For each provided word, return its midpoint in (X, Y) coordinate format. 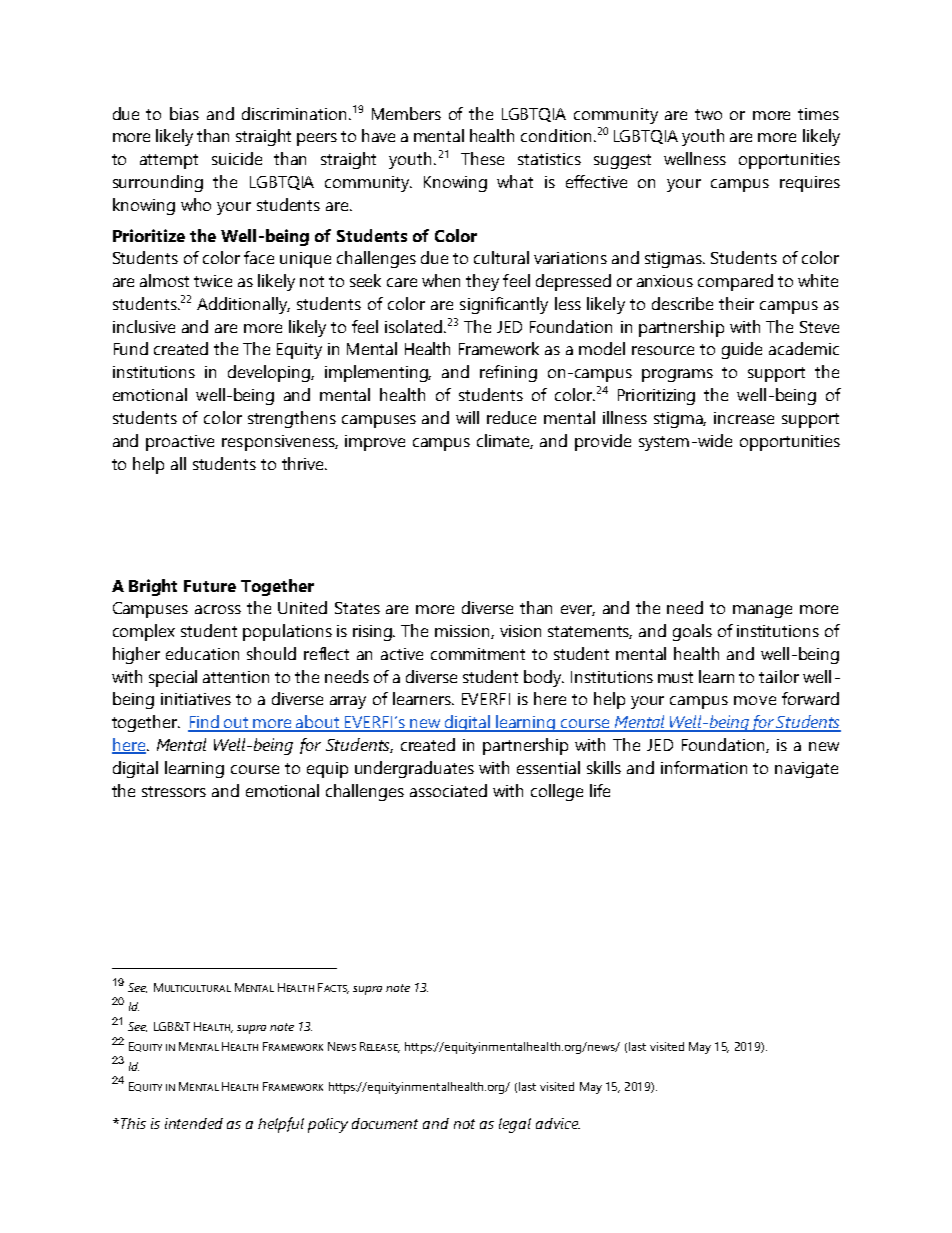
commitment (478, 654)
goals (692, 632)
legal (515, 1125)
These (482, 158)
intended (194, 1123)
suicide (237, 158)
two (708, 114)
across (218, 609)
